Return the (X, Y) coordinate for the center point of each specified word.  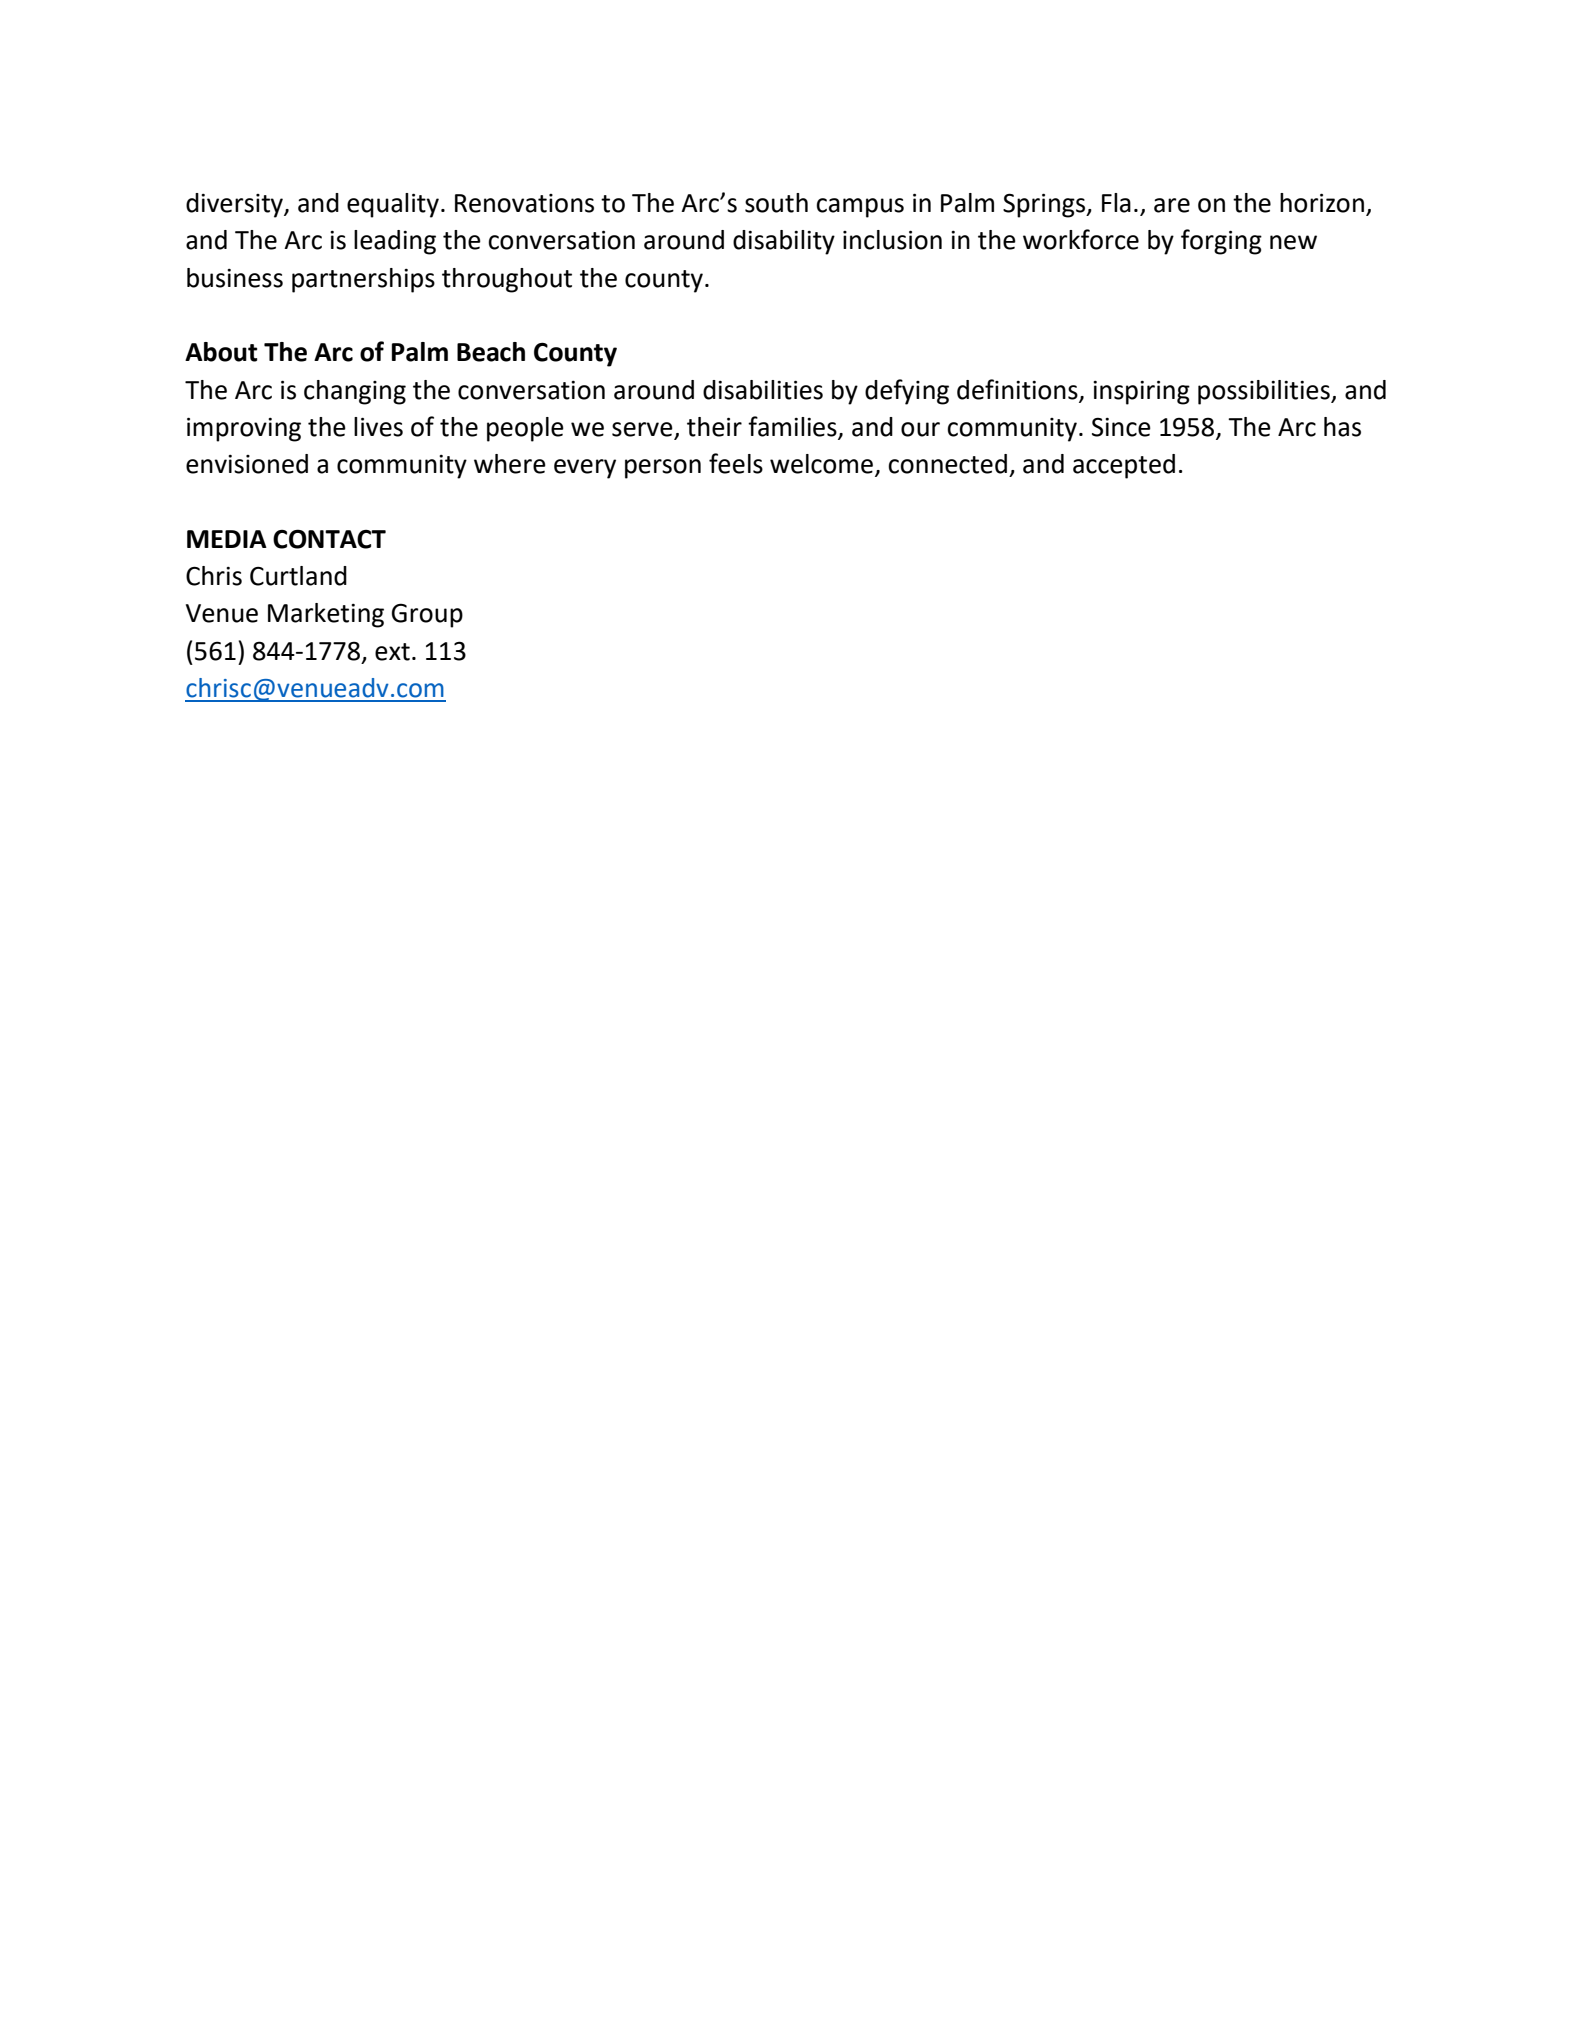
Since (1121, 427)
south (776, 203)
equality (393, 205)
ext (392, 652)
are (1172, 205)
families (793, 427)
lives (378, 427)
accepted (1124, 466)
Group (427, 615)
